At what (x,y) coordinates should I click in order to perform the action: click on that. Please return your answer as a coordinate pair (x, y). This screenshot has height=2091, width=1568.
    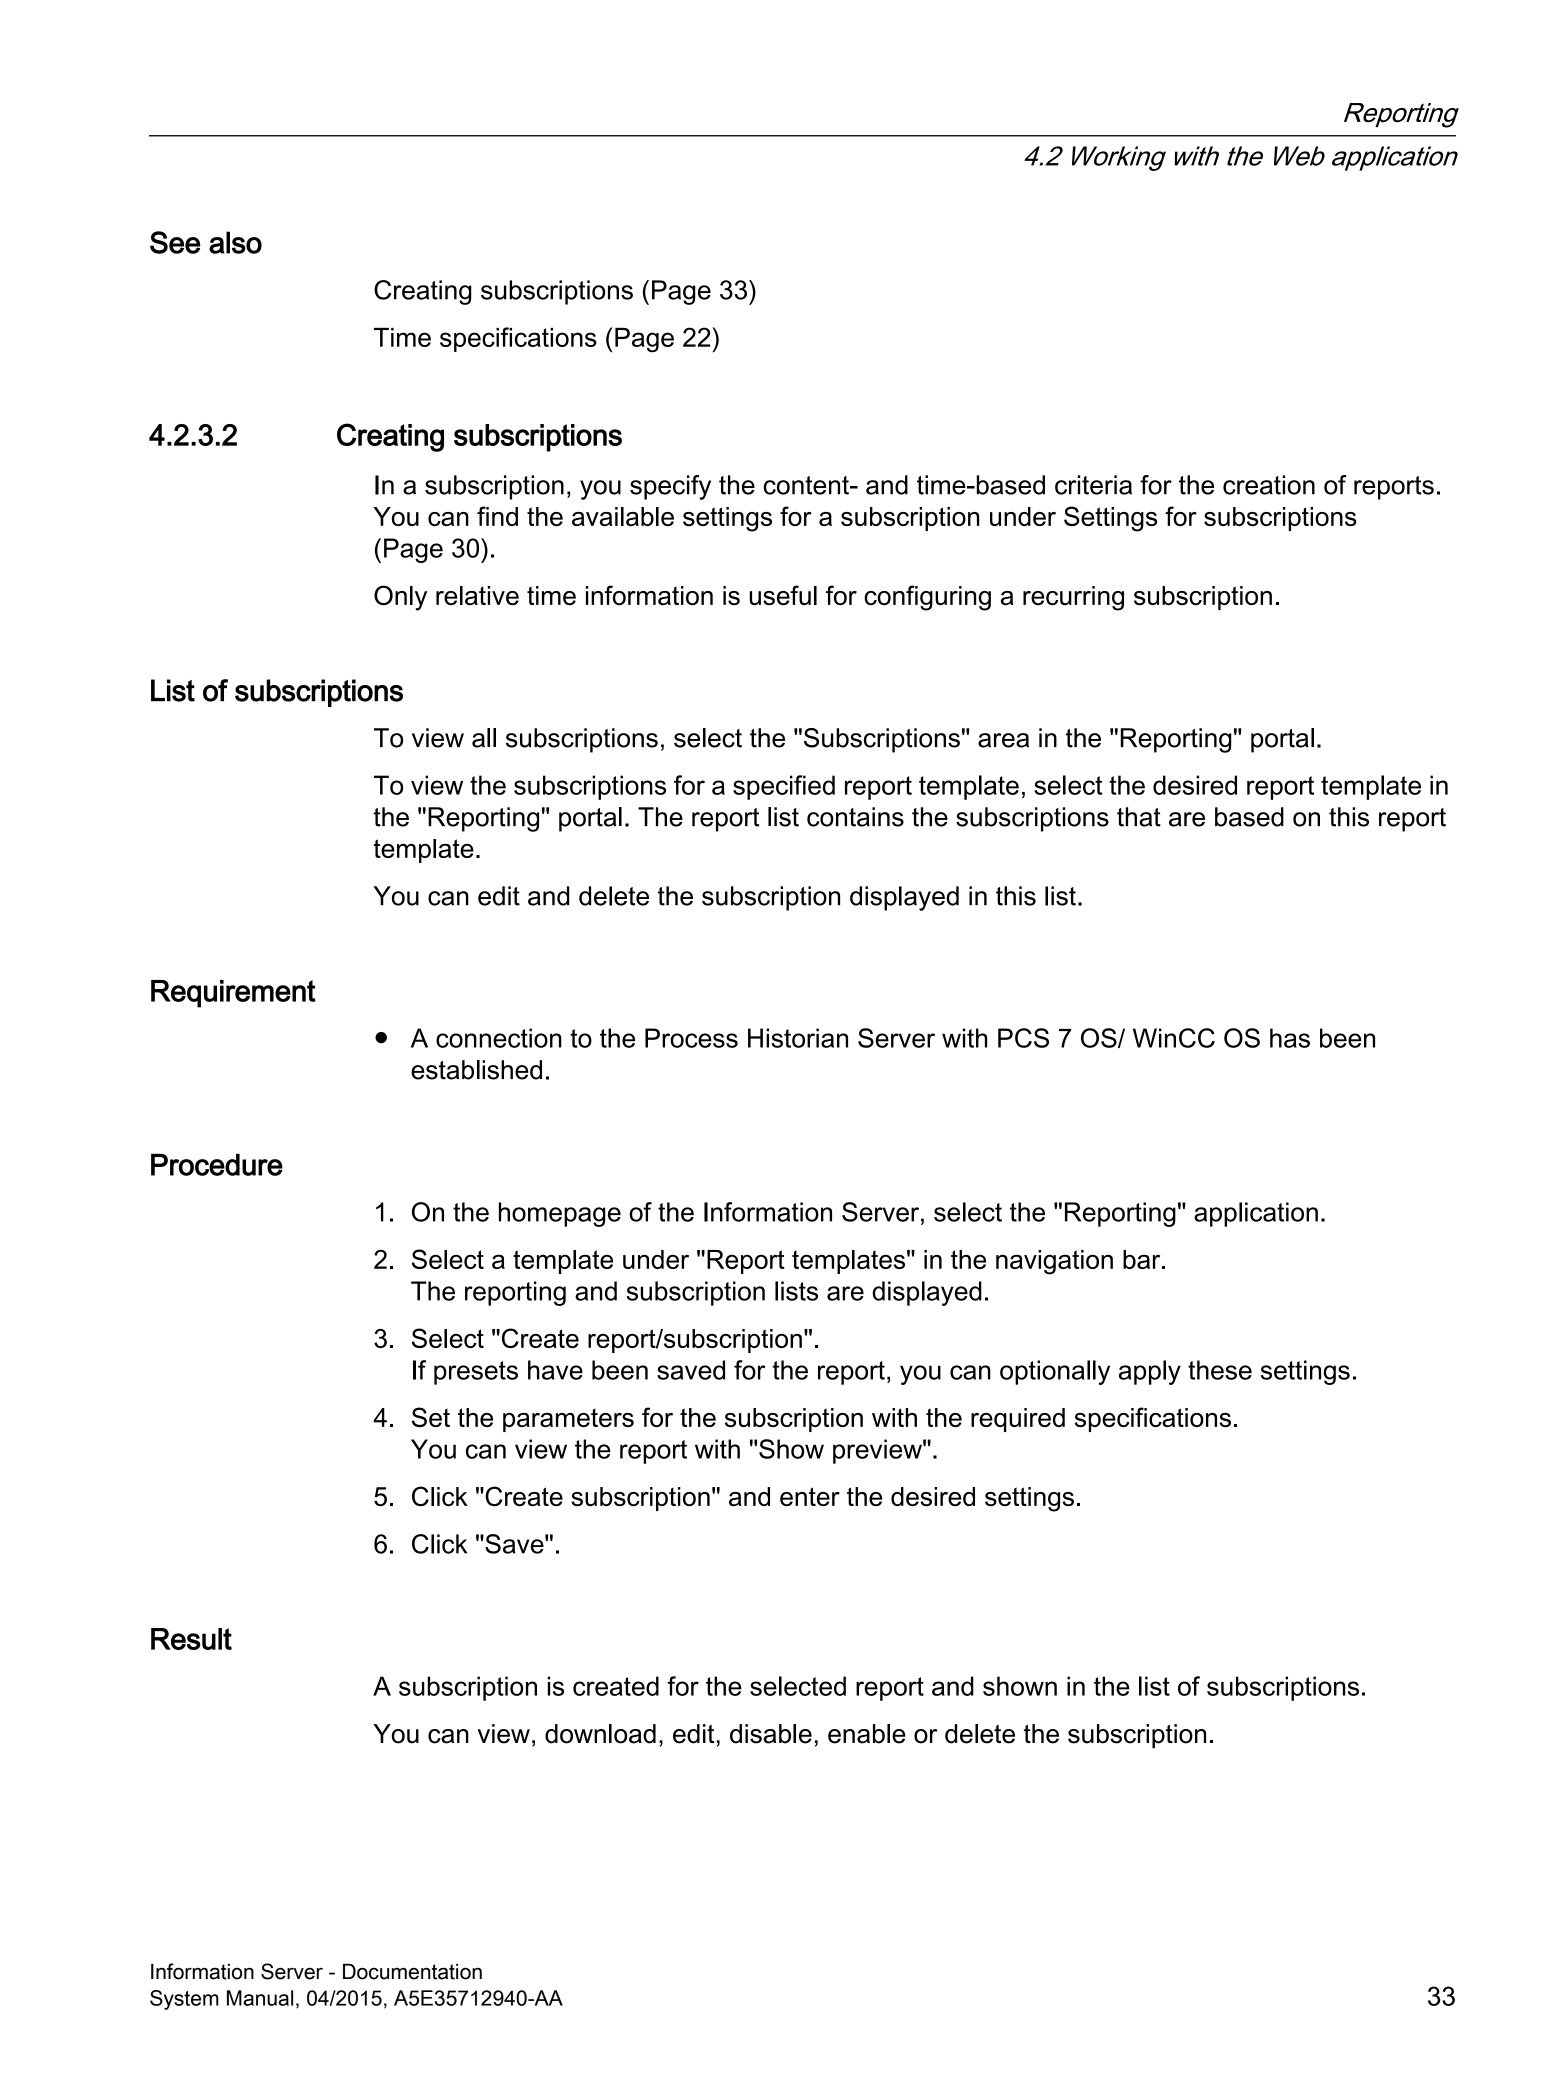
    Looking at the image, I should click on (1139, 817).
